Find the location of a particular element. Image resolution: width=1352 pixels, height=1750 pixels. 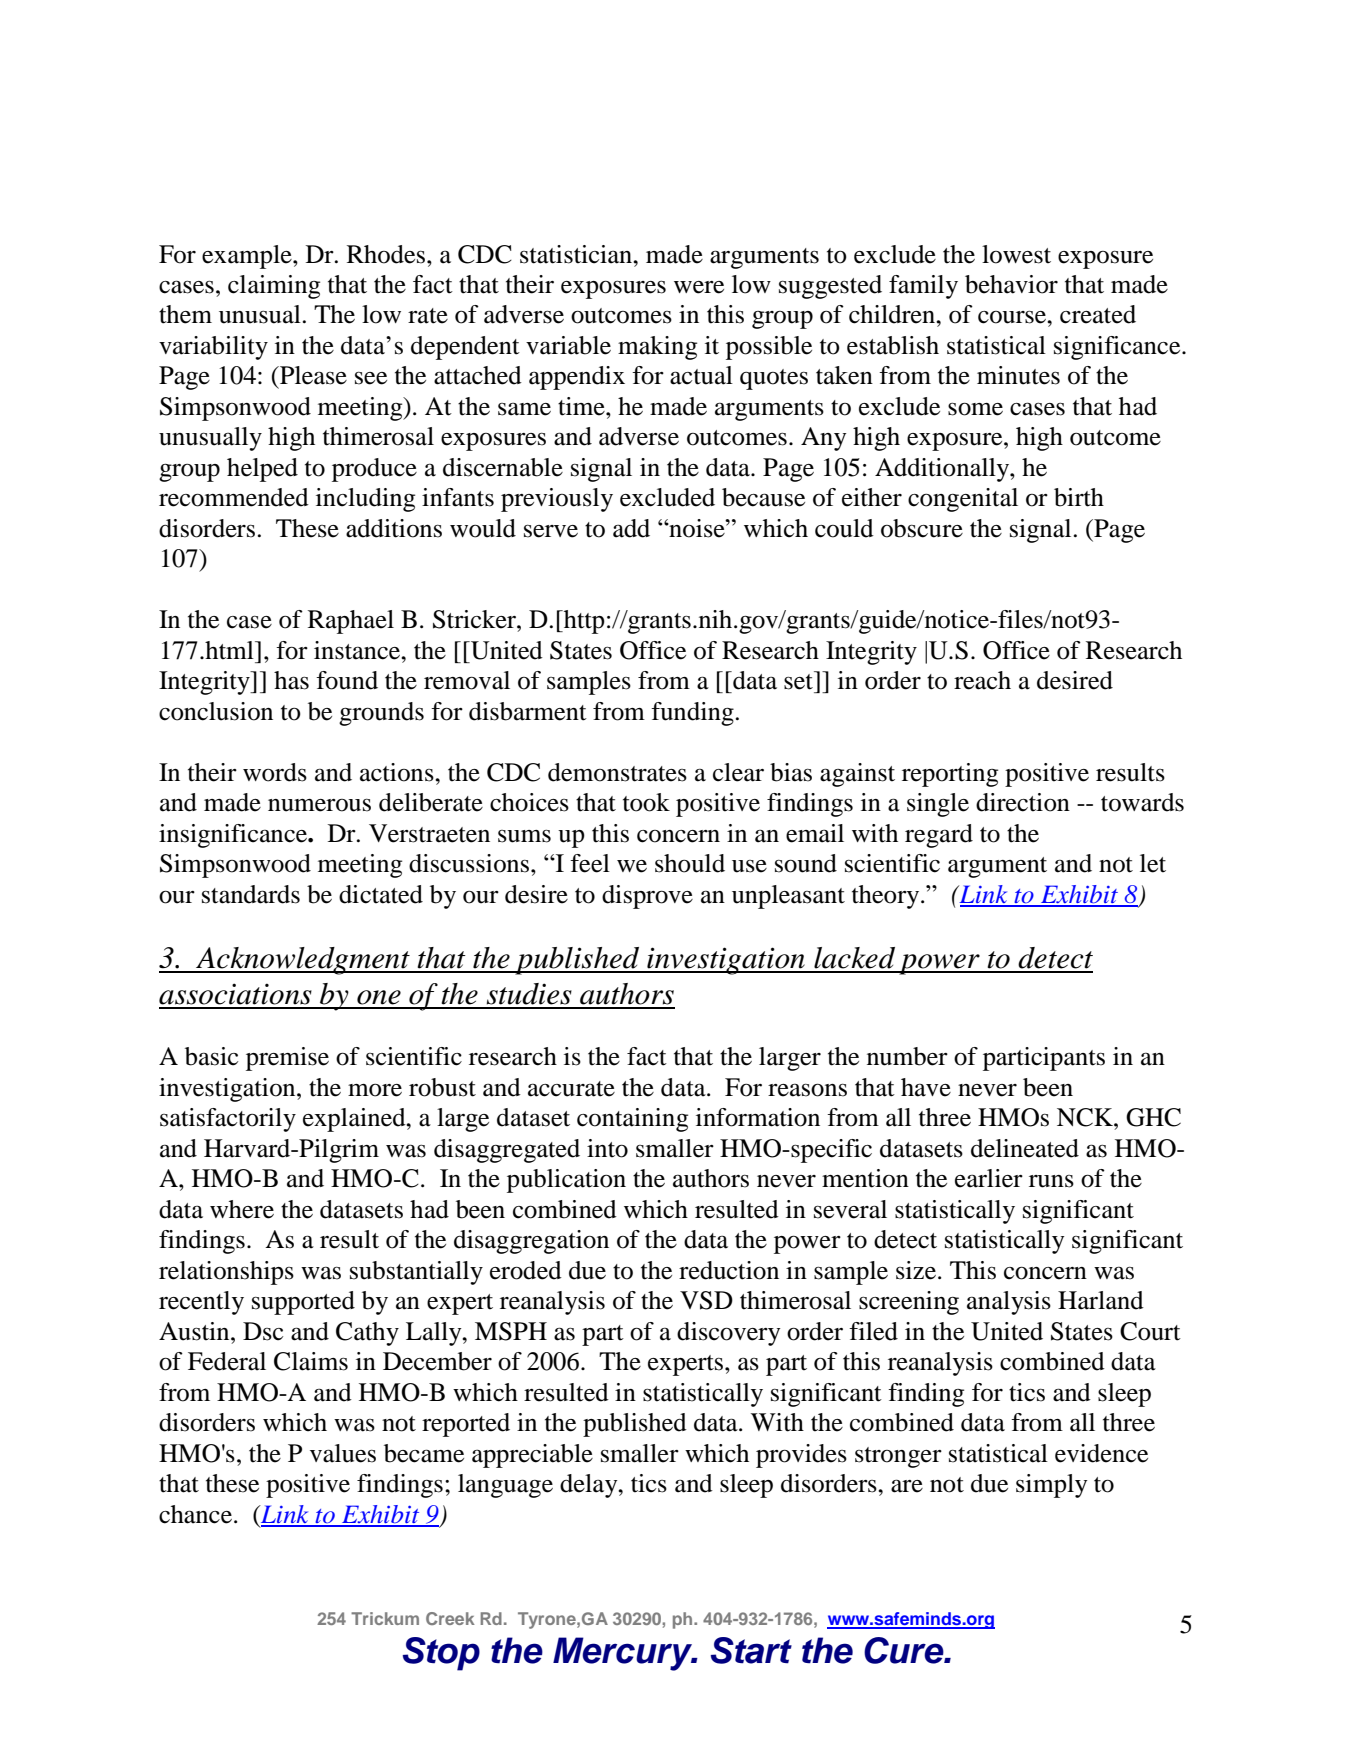

Mercury is located at coordinates (624, 1654).
